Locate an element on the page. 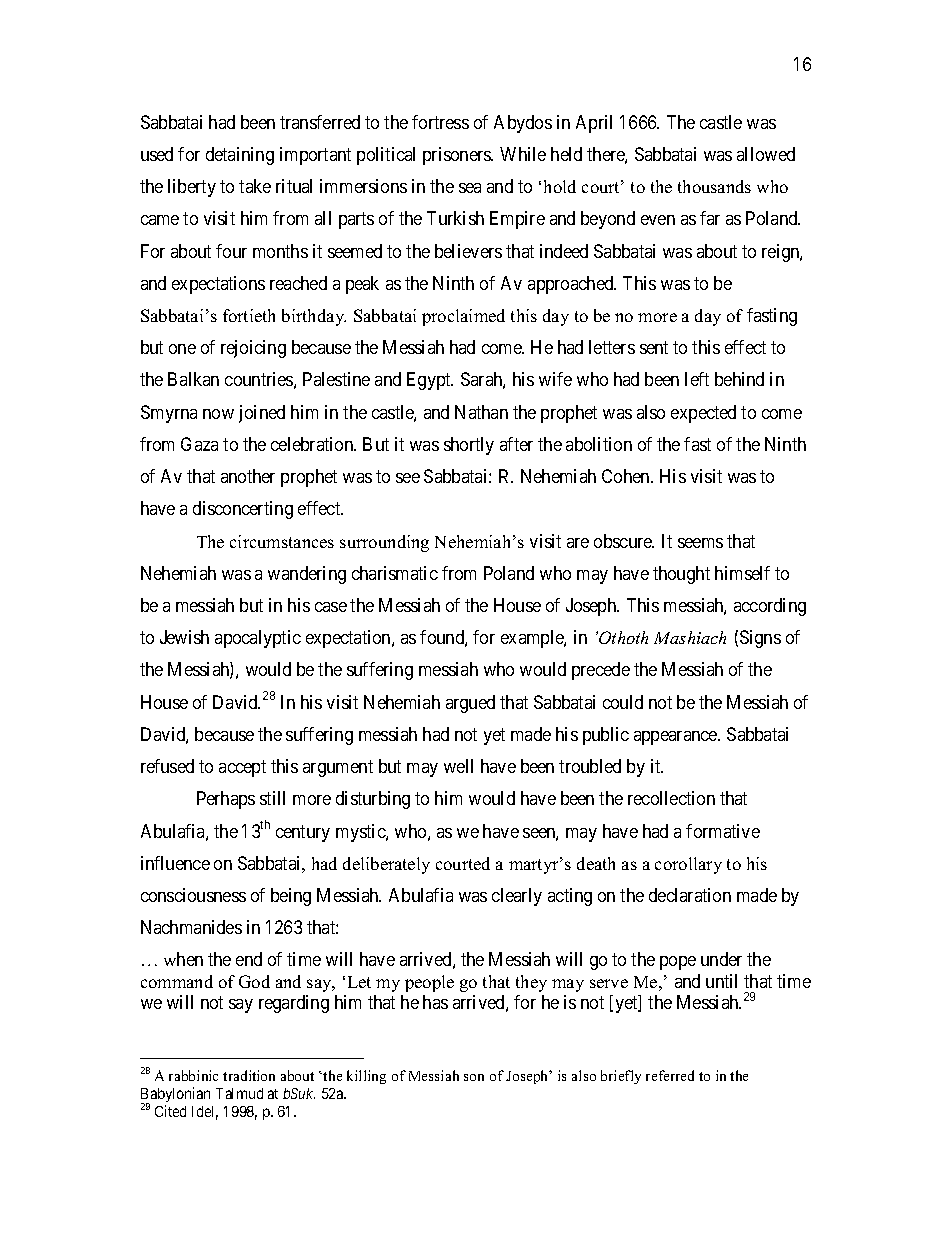 This image has height=1233, width=952. Egypt is located at coordinates (430, 381).
